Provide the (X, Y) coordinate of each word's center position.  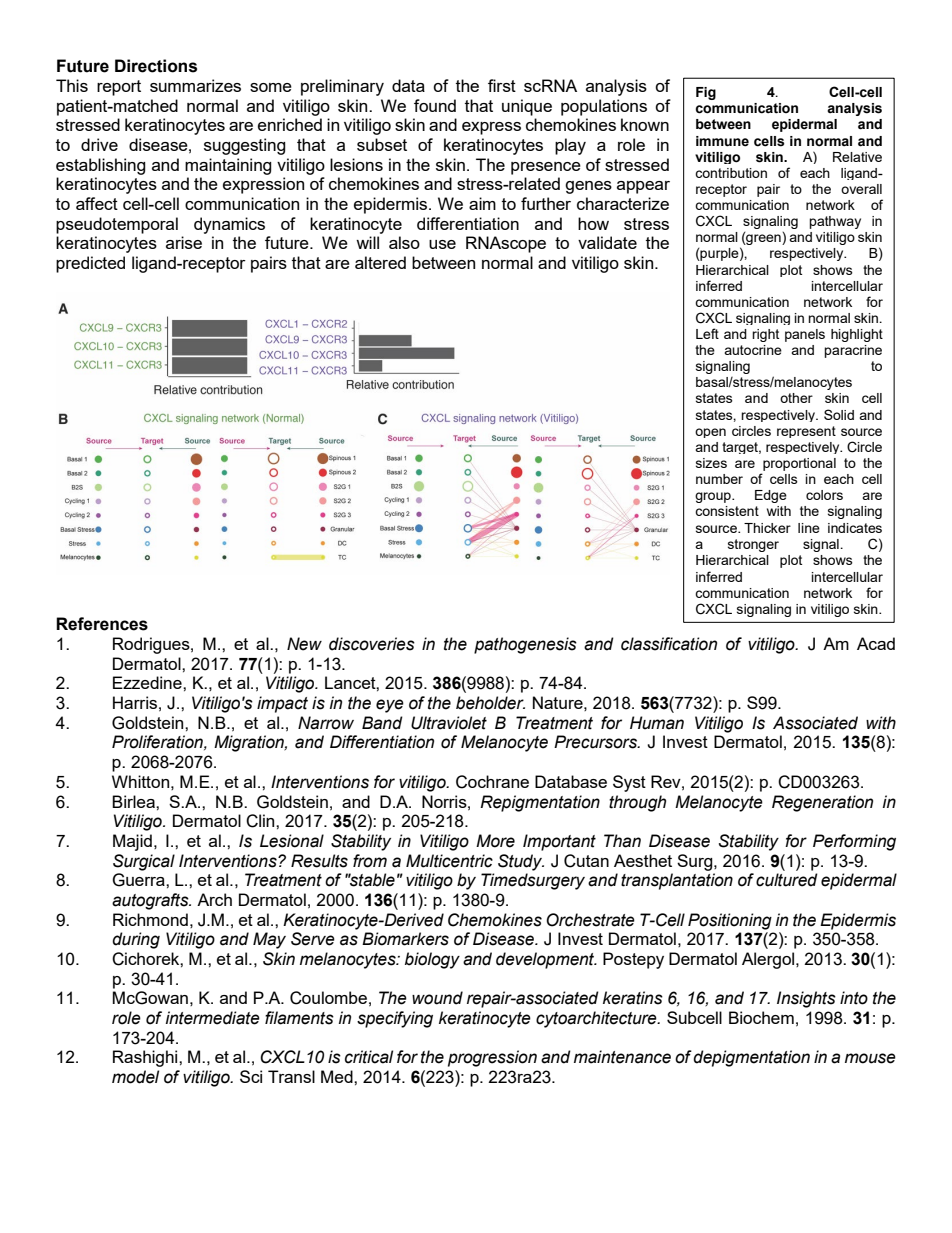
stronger (753, 545)
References (102, 624)
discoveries (372, 644)
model (135, 1077)
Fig (706, 93)
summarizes (195, 85)
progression (492, 1058)
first (502, 85)
